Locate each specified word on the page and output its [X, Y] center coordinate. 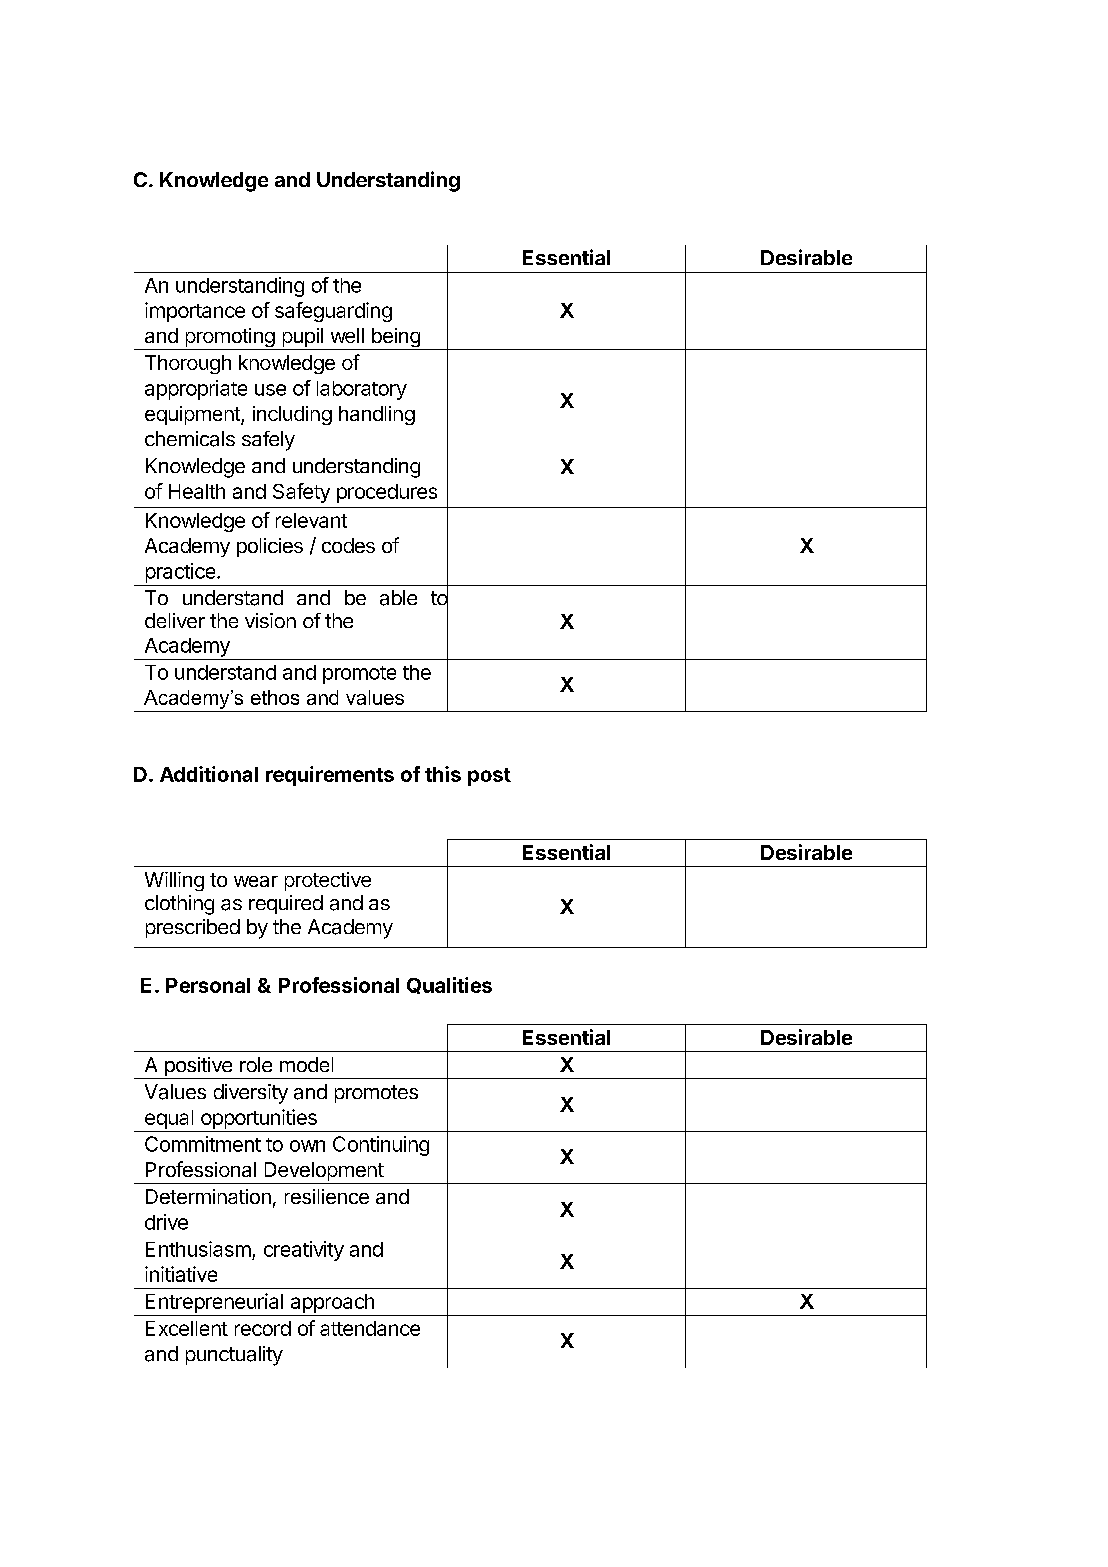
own [307, 1146]
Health [197, 491]
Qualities [449, 985]
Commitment [203, 1144]
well [347, 335]
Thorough [188, 364]
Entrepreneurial [214, 1303]
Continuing [381, 1146]
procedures [387, 493]
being [395, 339]
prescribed [193, 928]
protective [328, 881]
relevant [311, 520]
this [443, 774]
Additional [209, 774]
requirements [330, 776]
